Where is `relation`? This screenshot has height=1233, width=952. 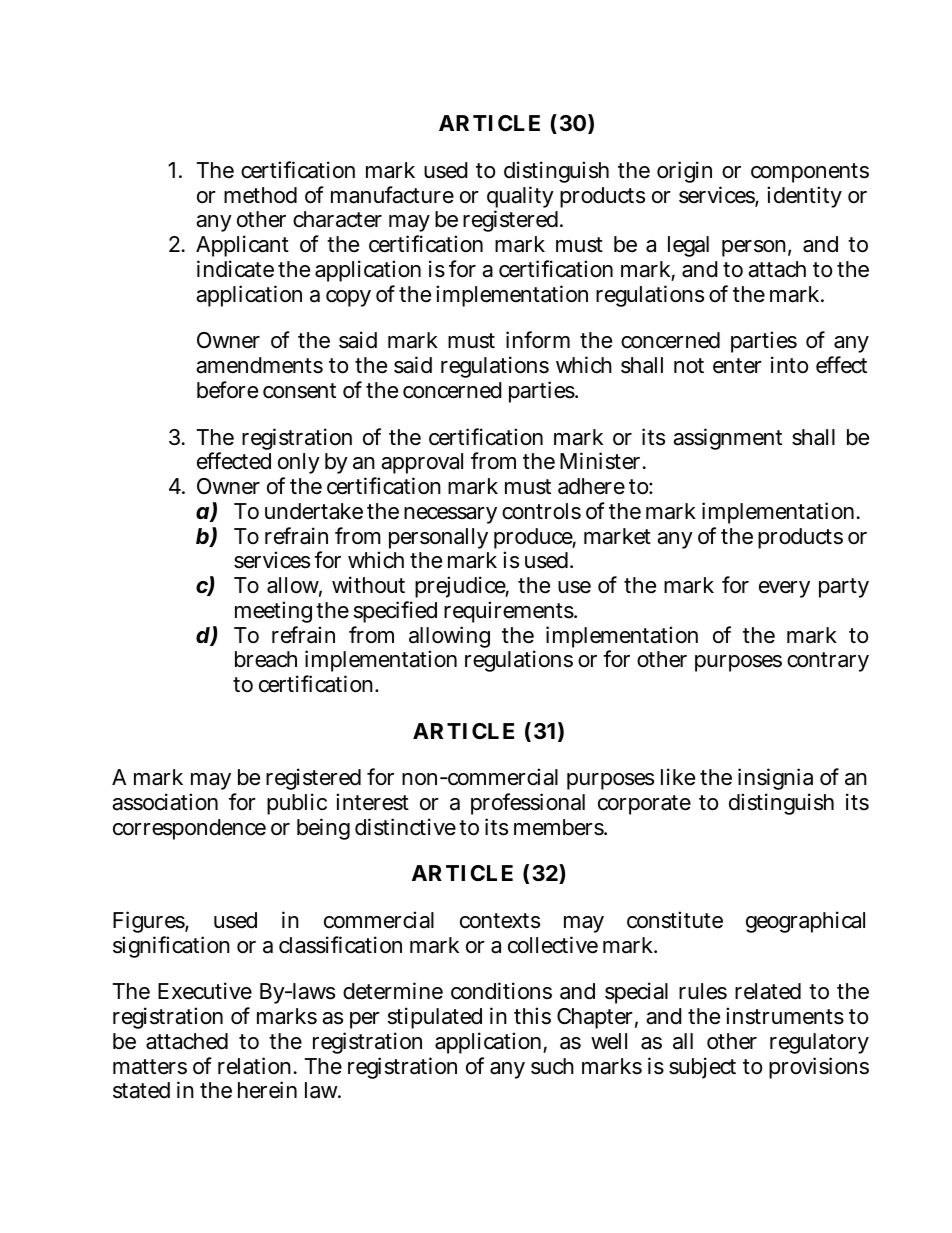 relation is located at coordinates (254, 1066).
